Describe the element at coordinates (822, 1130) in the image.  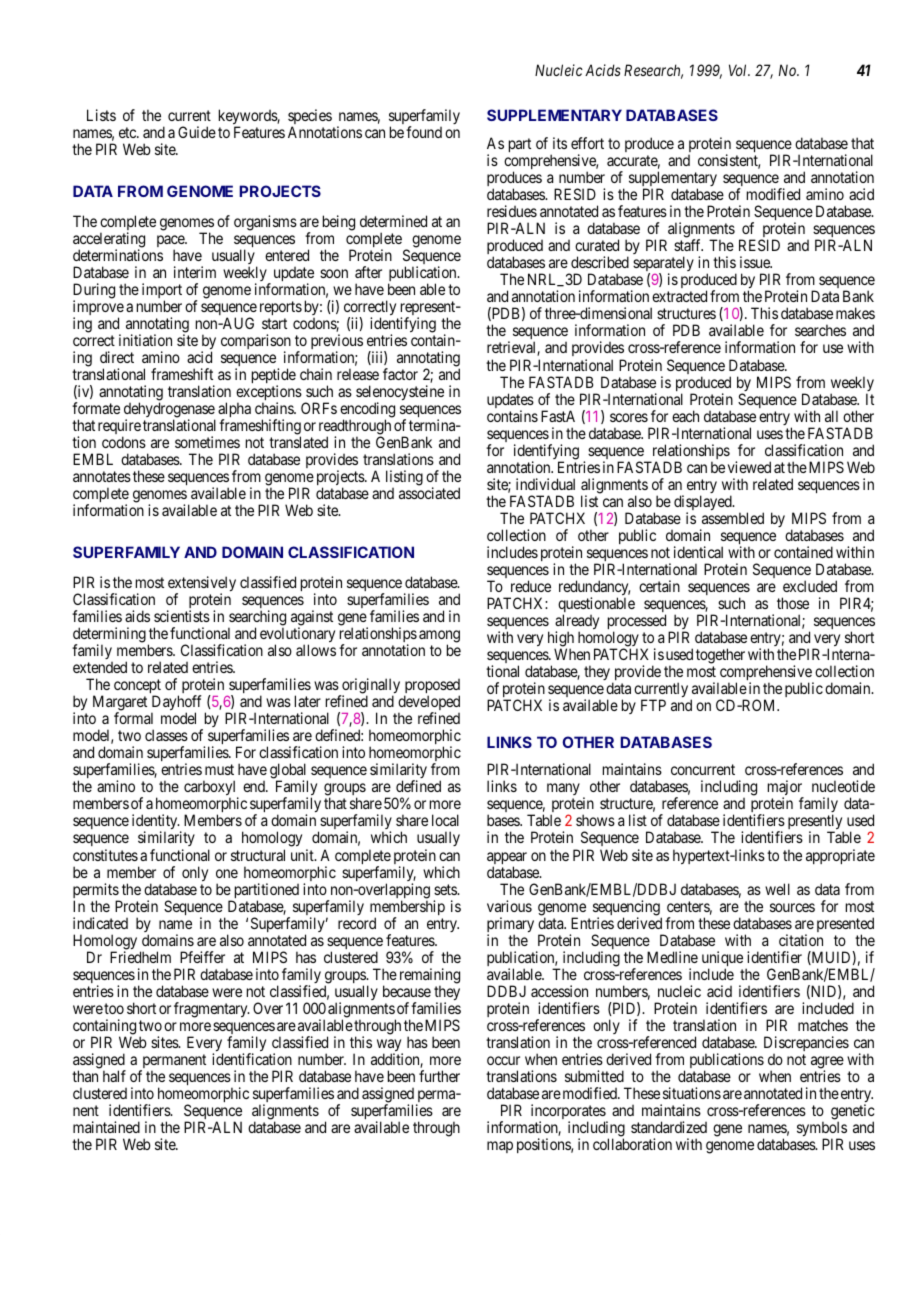
I see `symbols` at that location.
